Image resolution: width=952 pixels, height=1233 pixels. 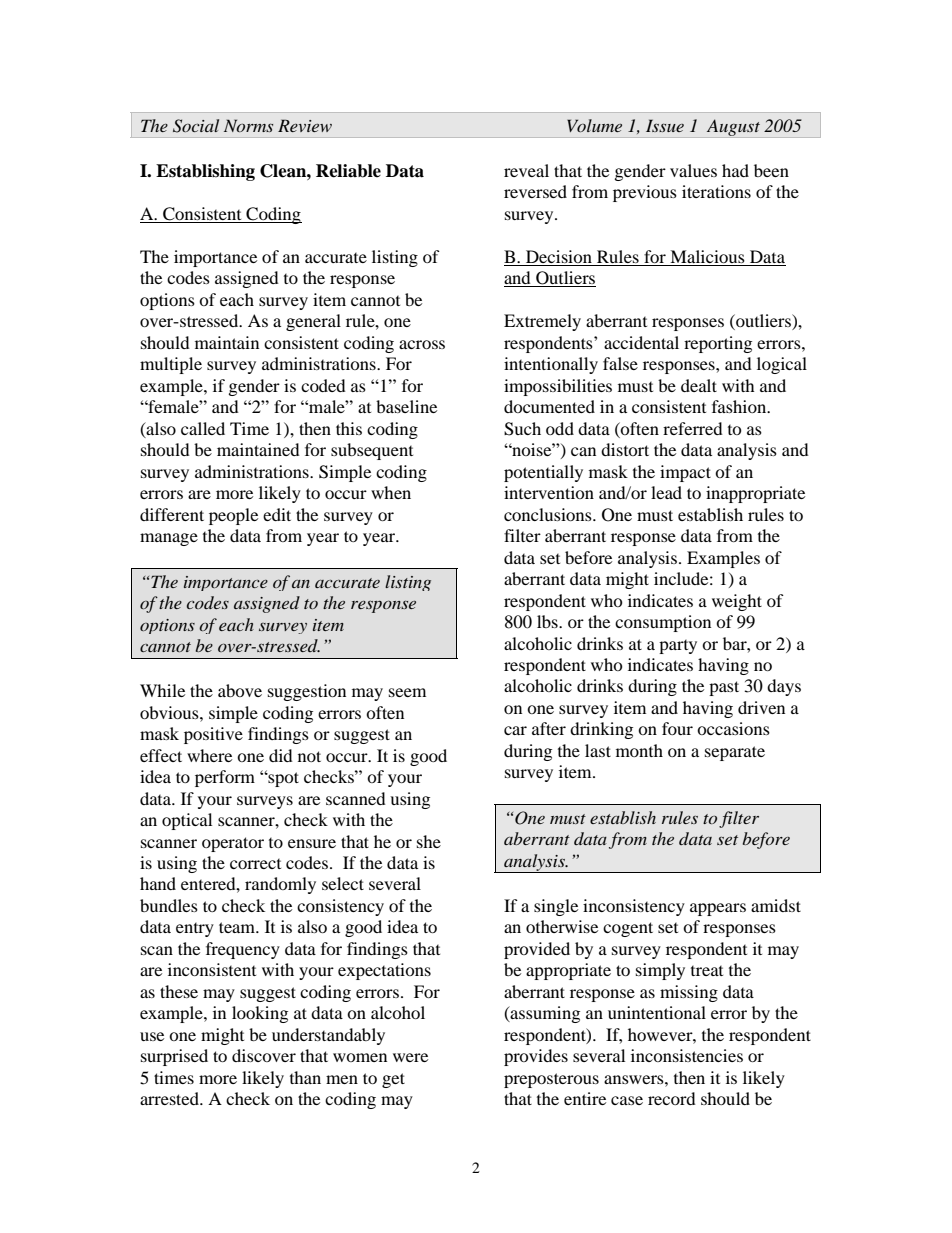 I want to click on reveal, so click(x=526, y=170).
